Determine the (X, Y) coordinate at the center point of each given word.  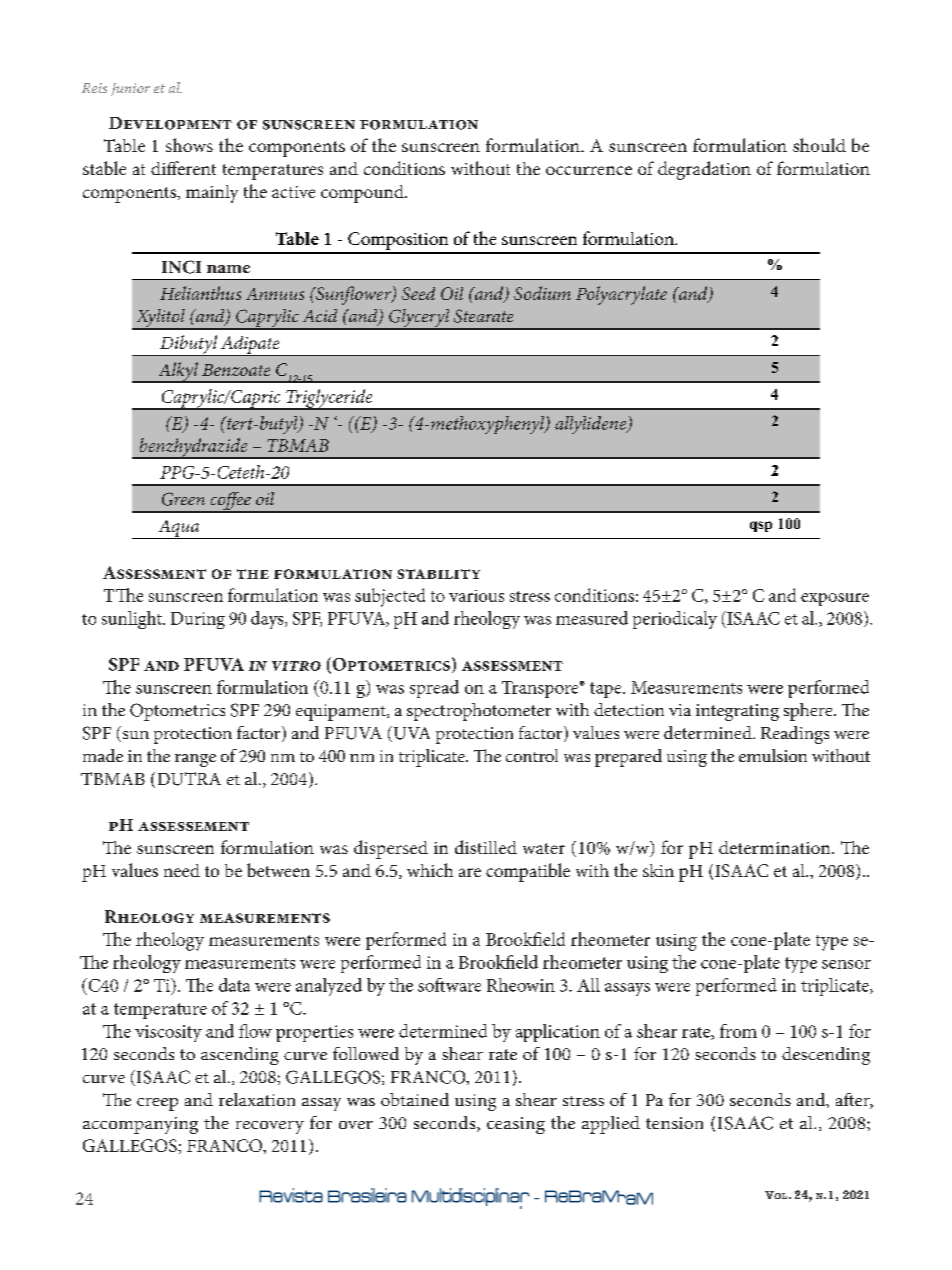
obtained (415, 1099)
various (476, 596)
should (819, 145)
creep (157, 1104)
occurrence (589, 170)
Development (170, 123)
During (198, 620)
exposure (835, 599)
